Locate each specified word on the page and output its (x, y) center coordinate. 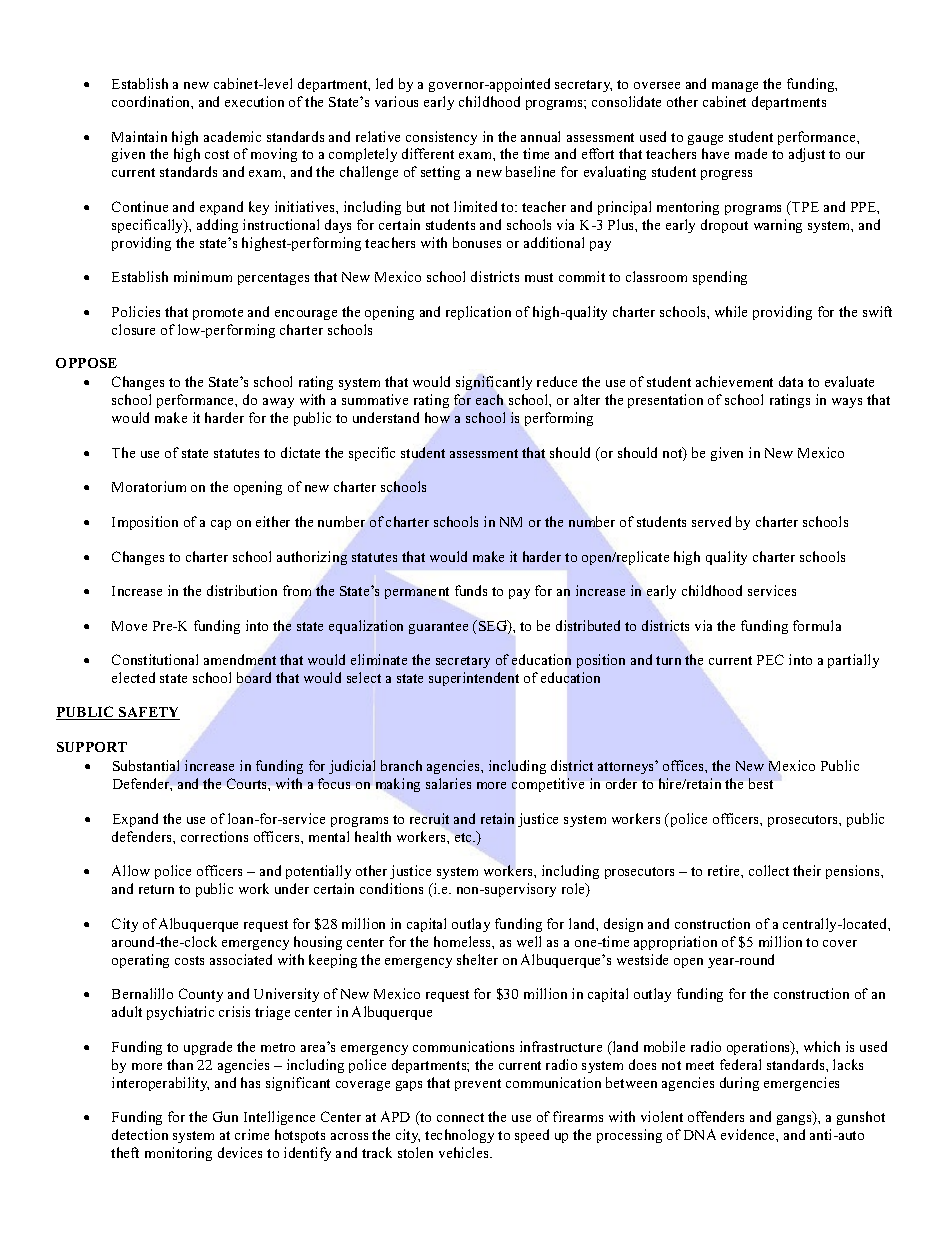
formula (817, 625)
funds (471, 590)
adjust (807, 155)
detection (140, 1134)
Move (129, 626)
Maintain (139, 136)
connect (460, 1117)
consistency (441, 138)
